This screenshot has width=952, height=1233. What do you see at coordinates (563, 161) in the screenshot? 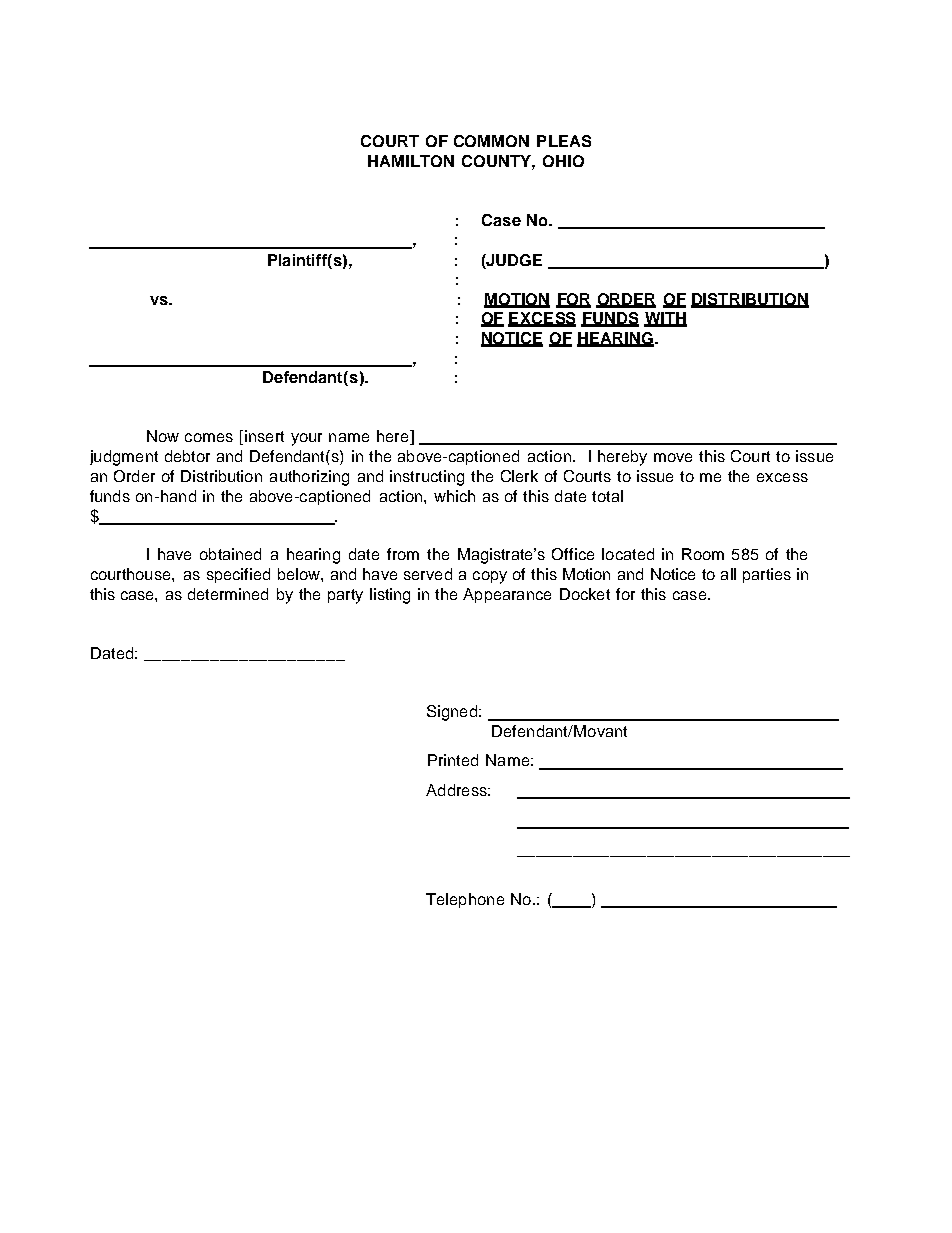
I see `OHIO` at bounding box center [563, 161].
